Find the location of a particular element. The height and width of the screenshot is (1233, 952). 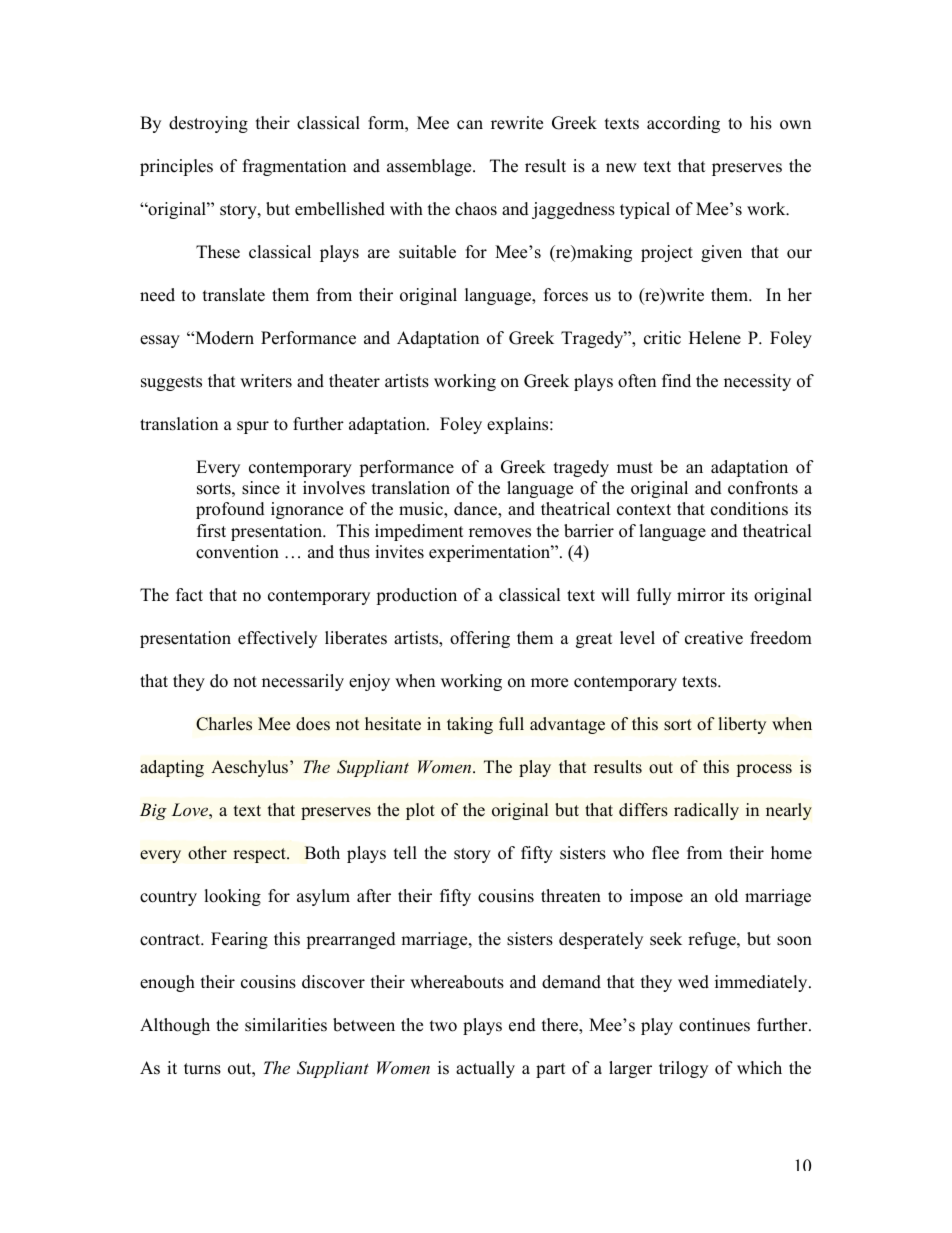

other is located at coordinates (207, 853).
